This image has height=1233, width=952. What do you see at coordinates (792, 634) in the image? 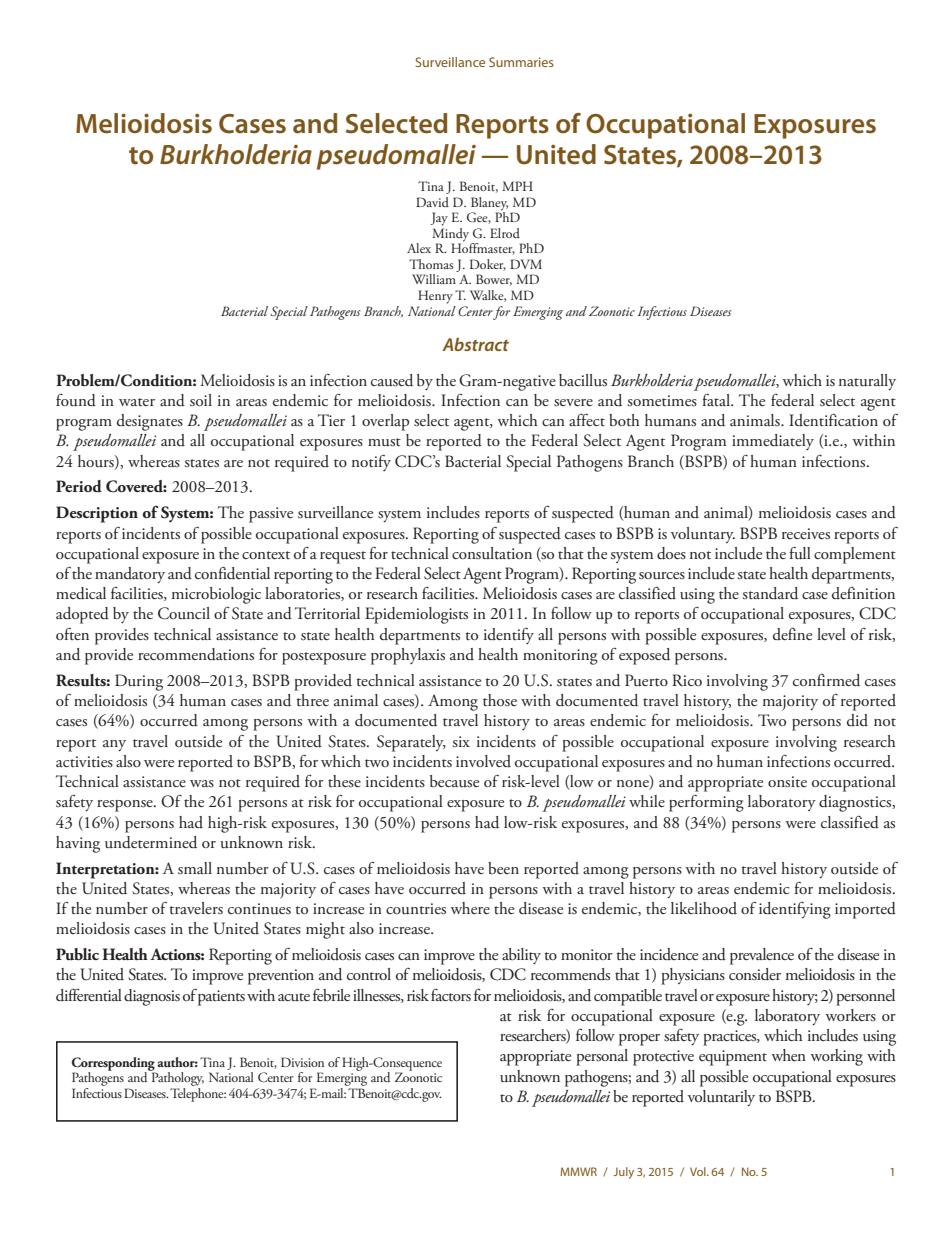
I see `define` at bounding box center [792, 634].
